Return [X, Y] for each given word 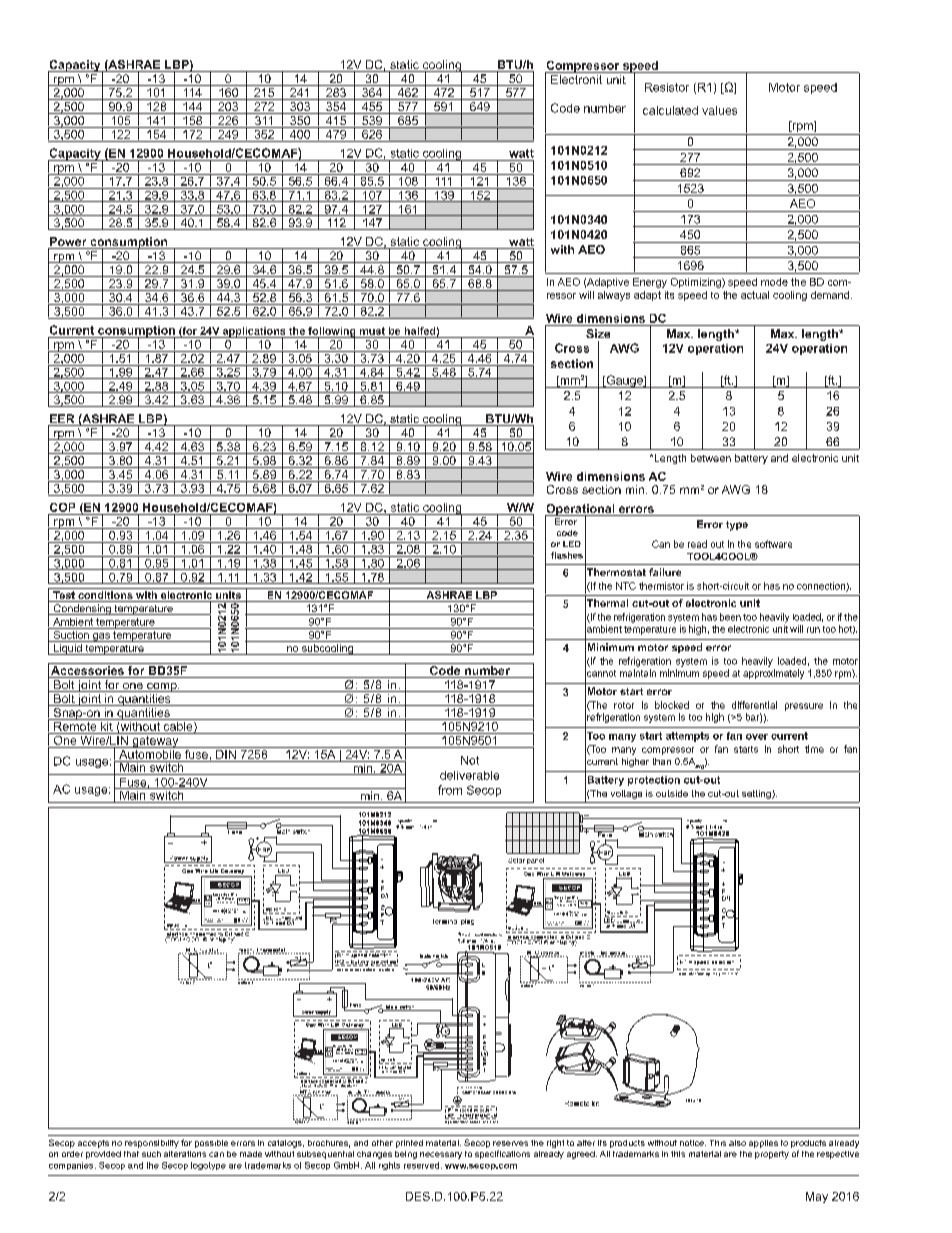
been [730, 617]
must [372, 331]
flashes [567, 555]
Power [68, 243]
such [151, 1154]
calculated [670, 110]
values [719, 110]
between [711, 458]
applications [254, 333]
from [450, 790]
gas [101, 637]
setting [757, 794]
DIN [226, 753]
